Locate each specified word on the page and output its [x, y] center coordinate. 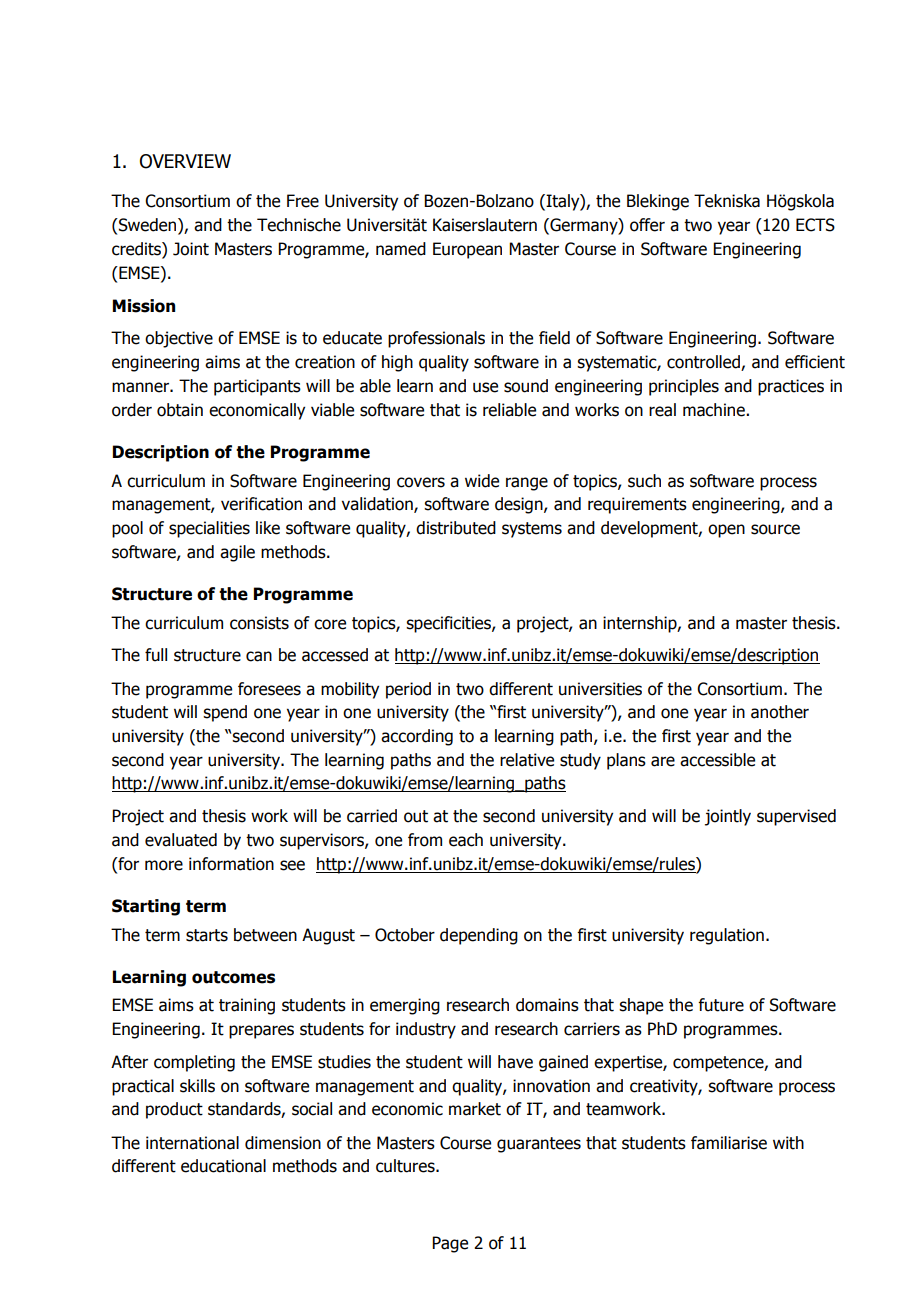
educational [223, 1166]
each [466, 840]
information [231, 864]
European [467, 250]
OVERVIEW [185, 161]
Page [450, 1244]
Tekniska [727, 201]
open [726, 531]
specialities [209, 529]
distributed [456, 528]
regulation [727, 936]
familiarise [729, 1143]
